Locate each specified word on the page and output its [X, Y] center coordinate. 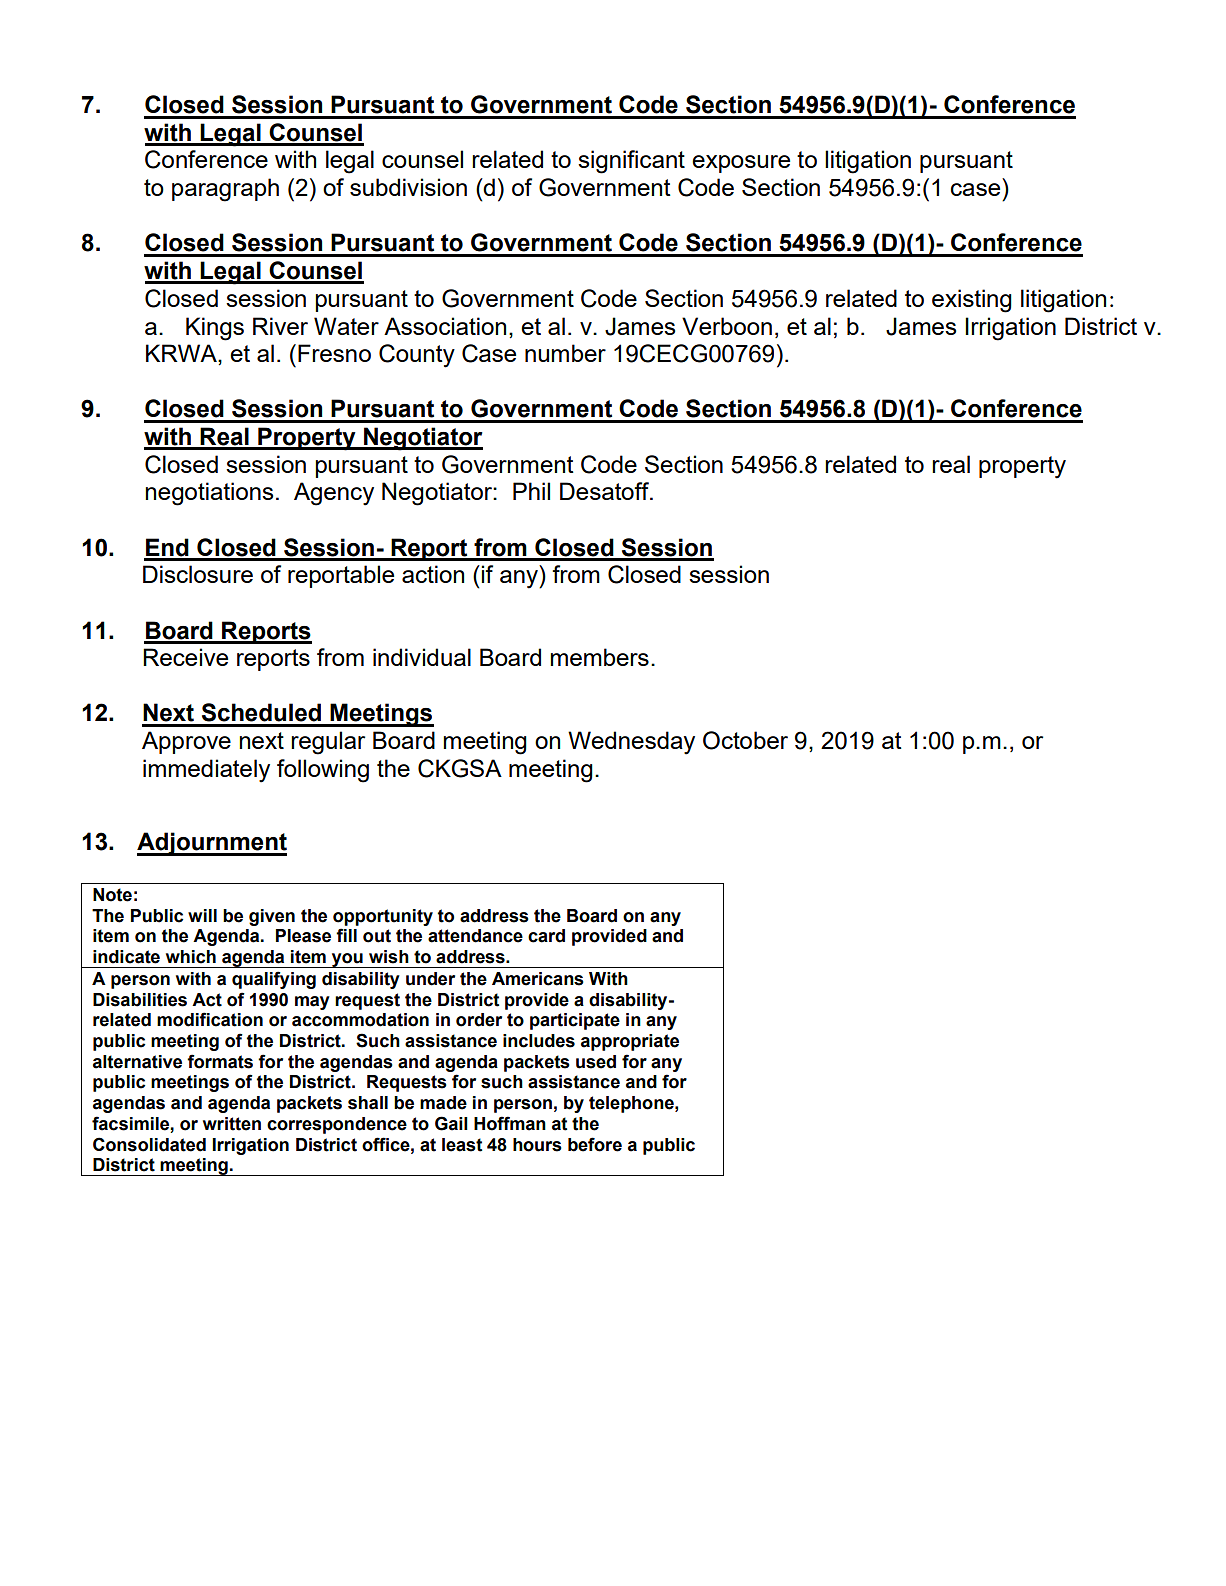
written [232, 1124]
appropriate [630, 1042]
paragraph [225, 190]
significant [631, 162]
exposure [741, 164]
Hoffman [510, 1123]
